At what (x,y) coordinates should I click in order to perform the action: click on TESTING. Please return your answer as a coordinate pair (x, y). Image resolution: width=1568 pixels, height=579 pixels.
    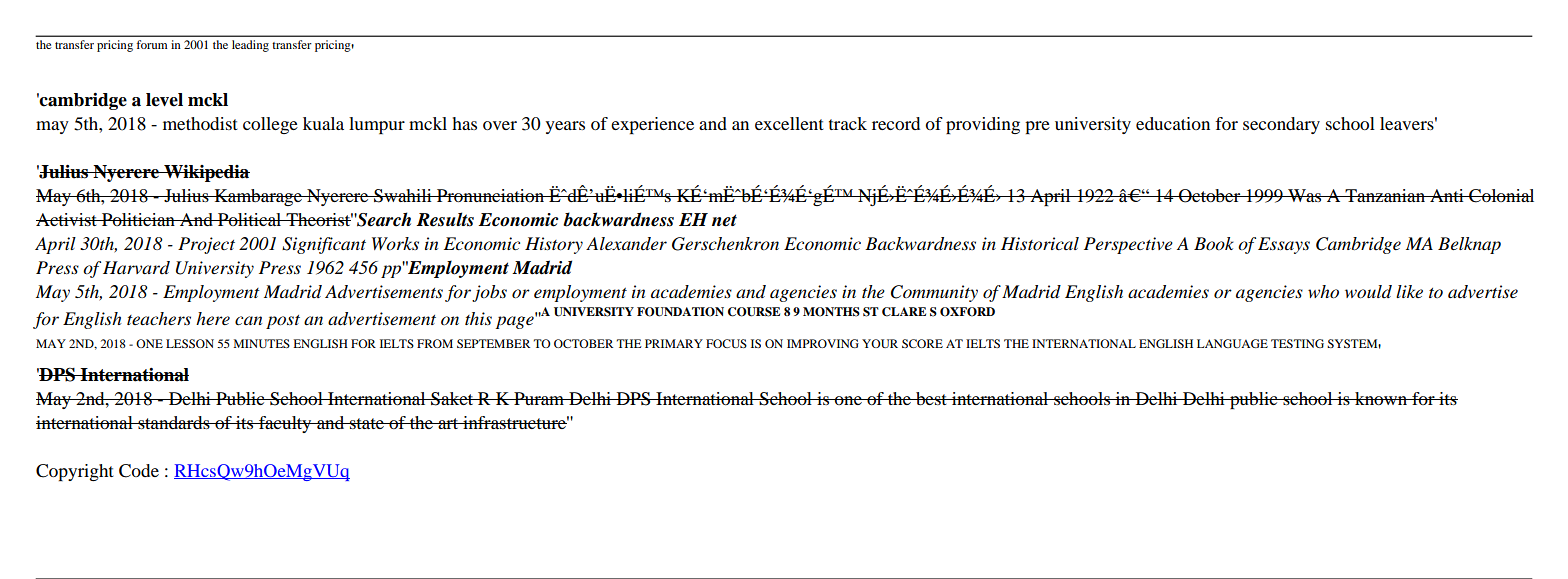
    Looking at the image, I should click on (1297, 343).
